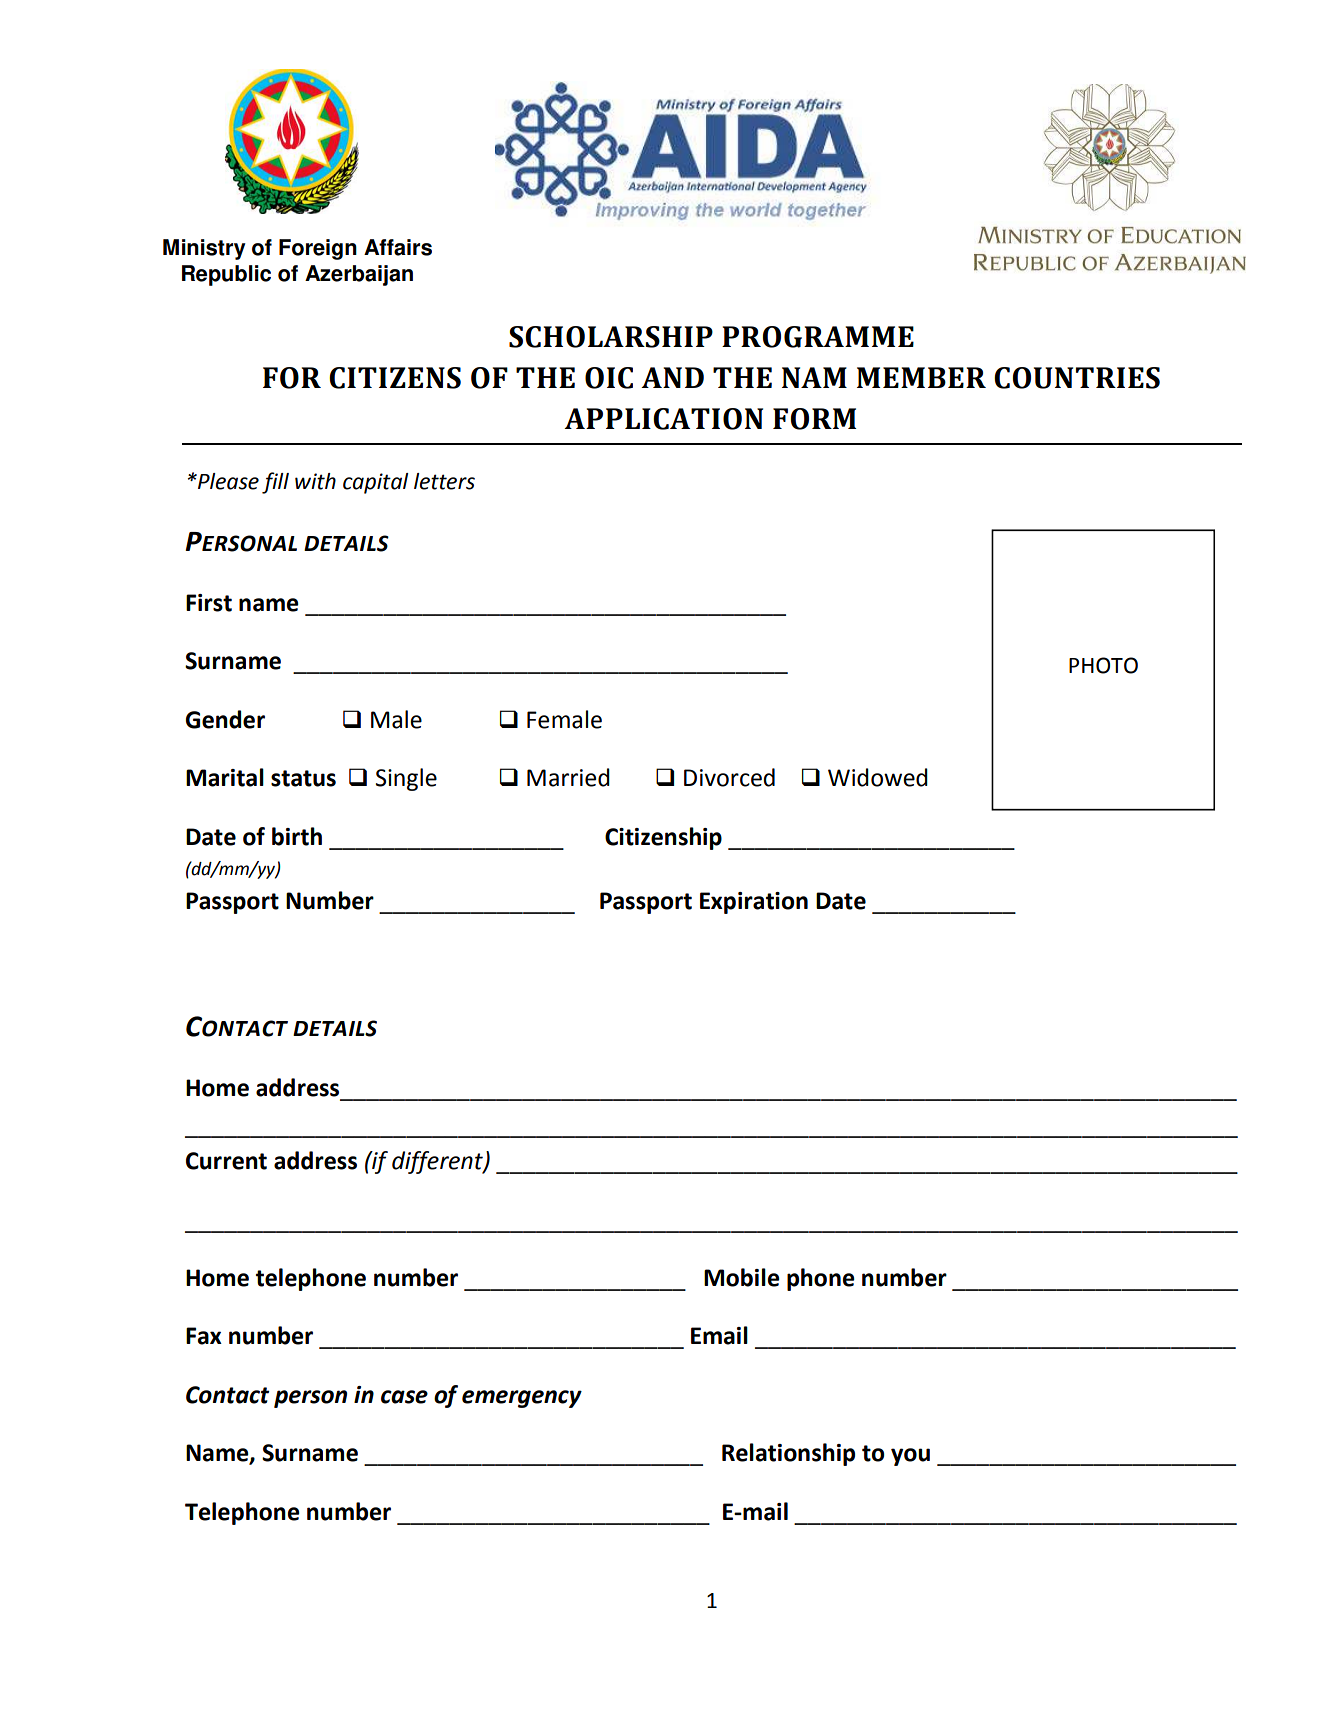 The height and width of the screenshot is (1722, 1331). Describe the element at coordinates (359, 275) in the screenshot. I see `Azerbaijan` at that location.
